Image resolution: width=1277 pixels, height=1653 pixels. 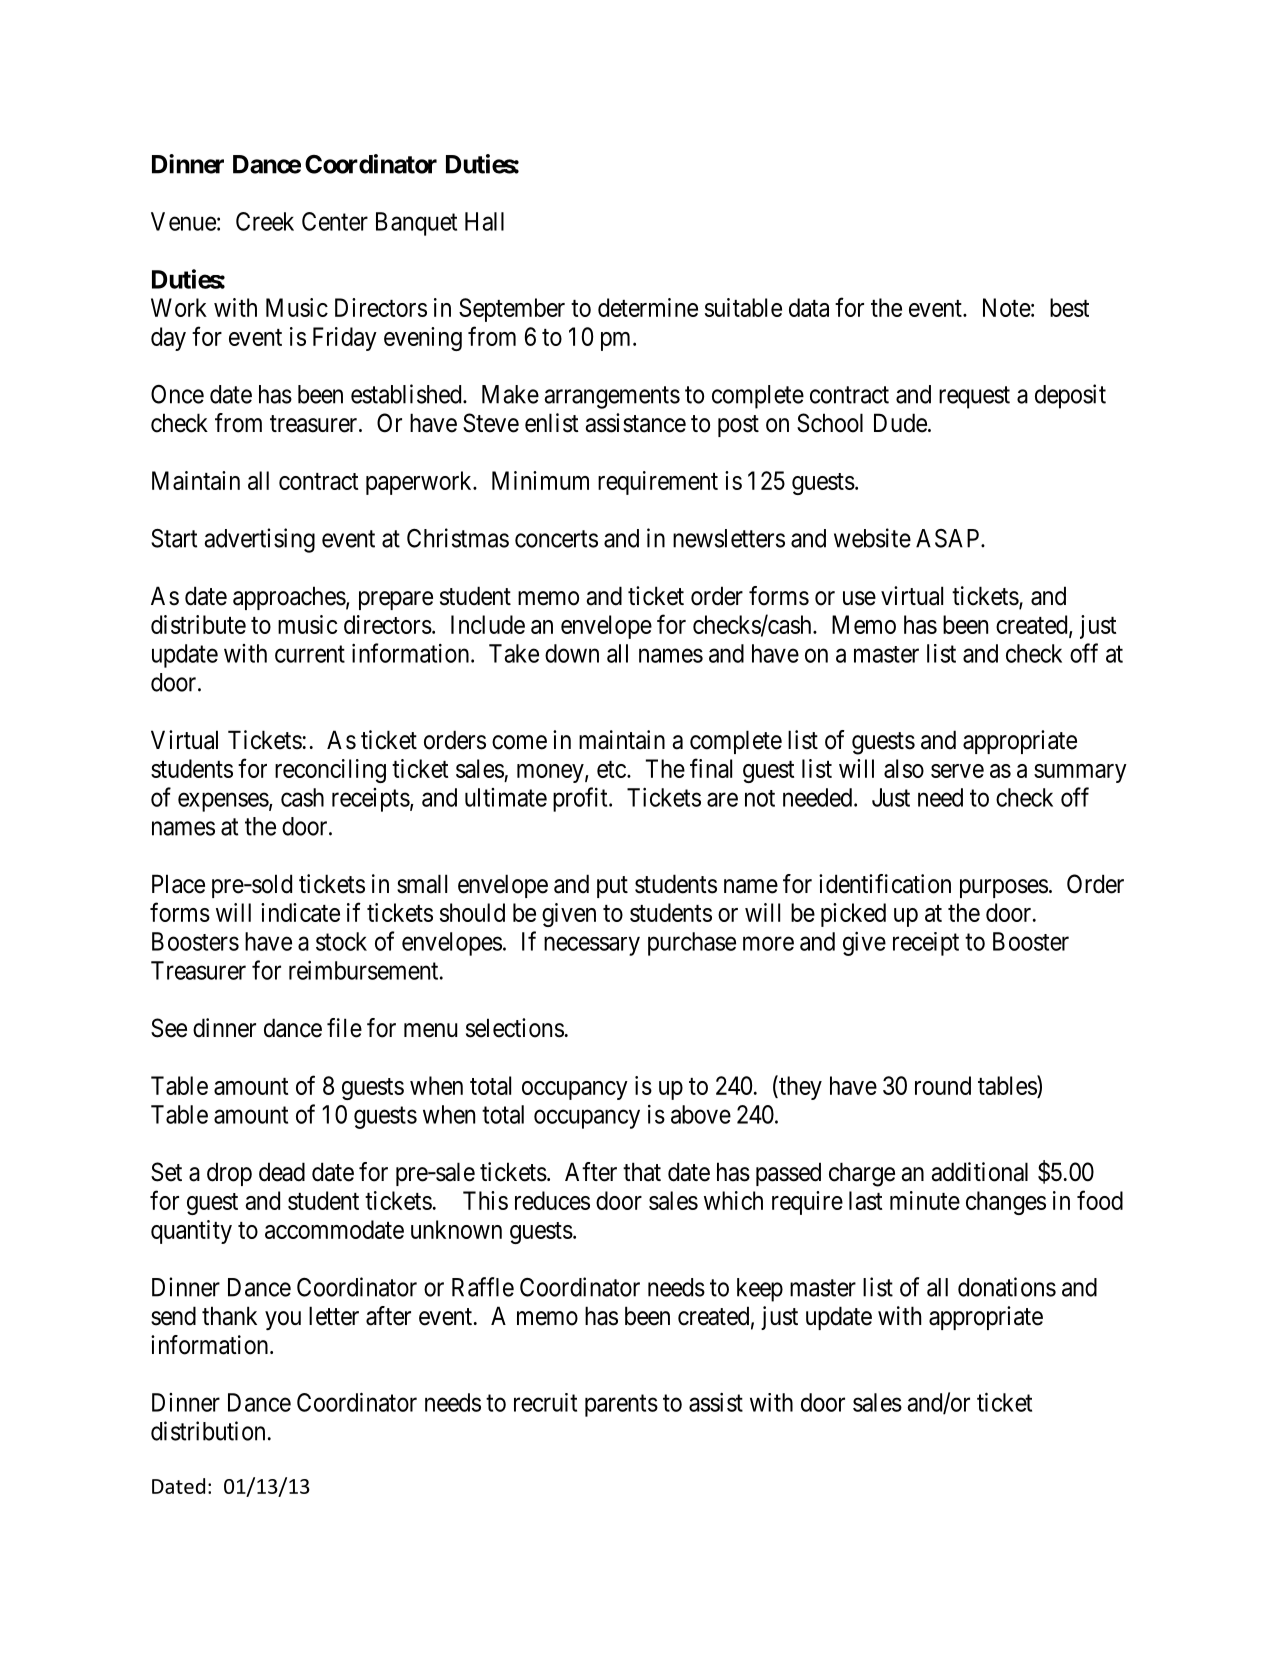 I want to click on Creek, so click(x=265, y=221).
